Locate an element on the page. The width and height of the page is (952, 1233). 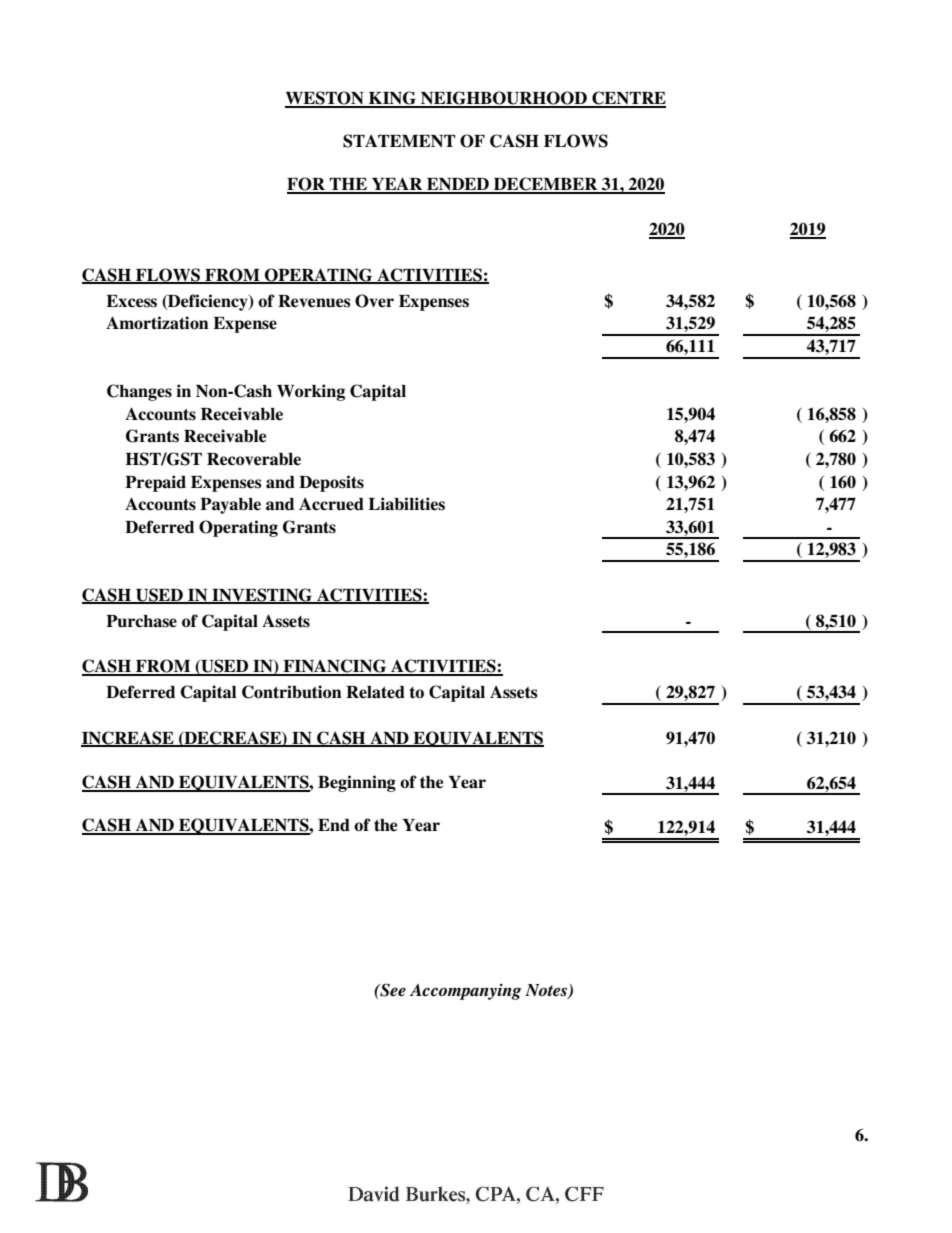
Beginning is located at coordinates (357, 783).
